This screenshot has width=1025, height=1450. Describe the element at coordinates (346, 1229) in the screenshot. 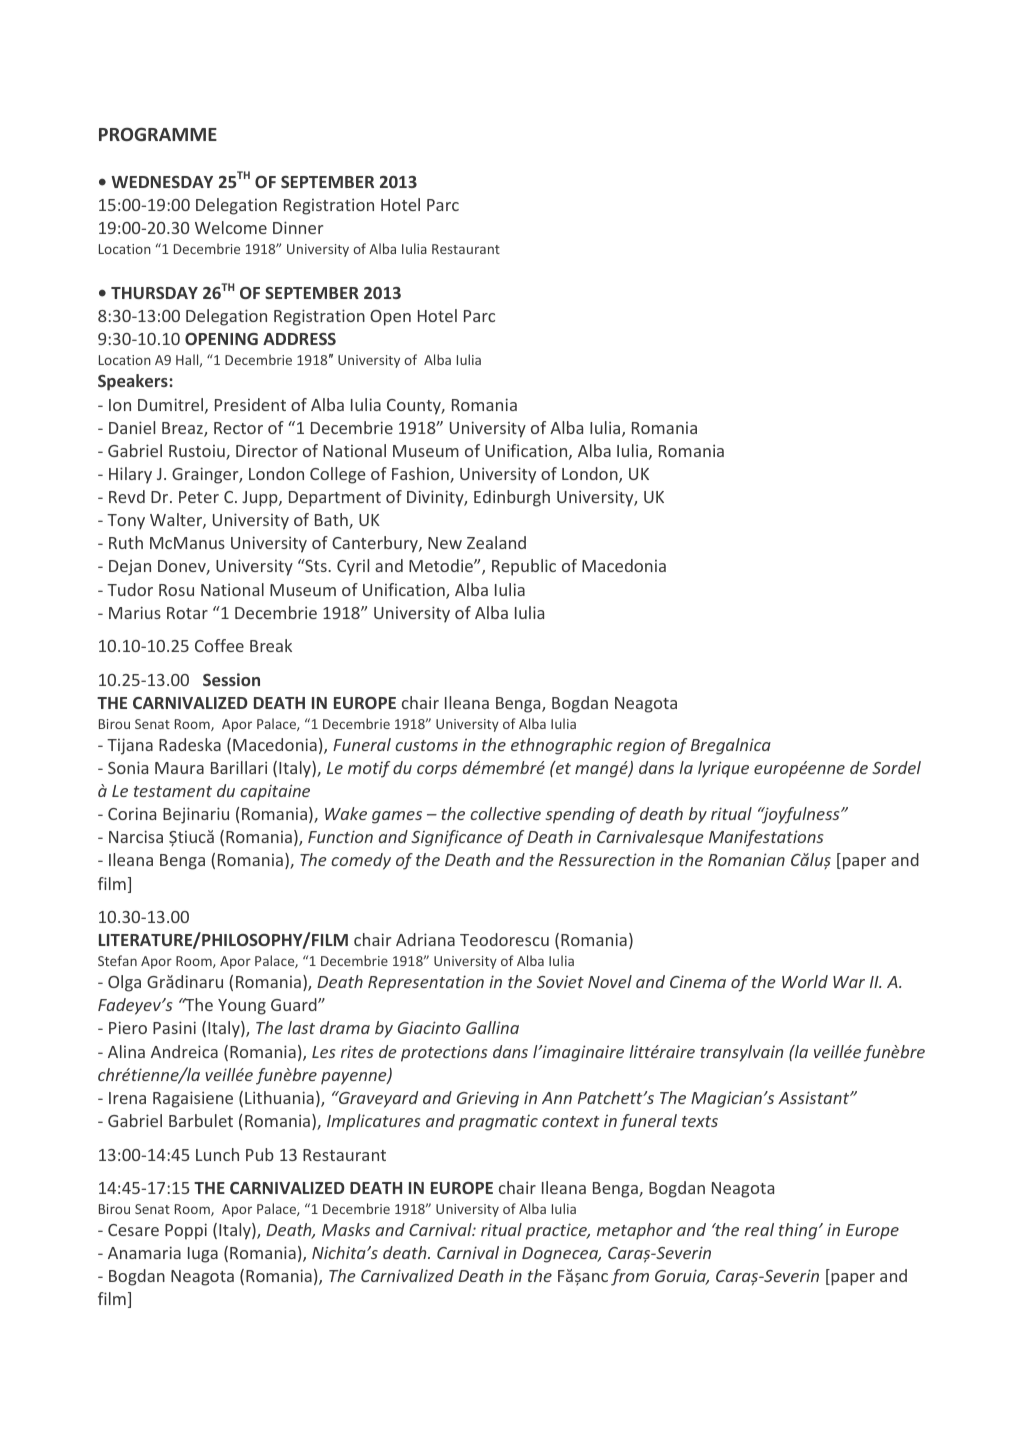

I see `Masks` at that location.
